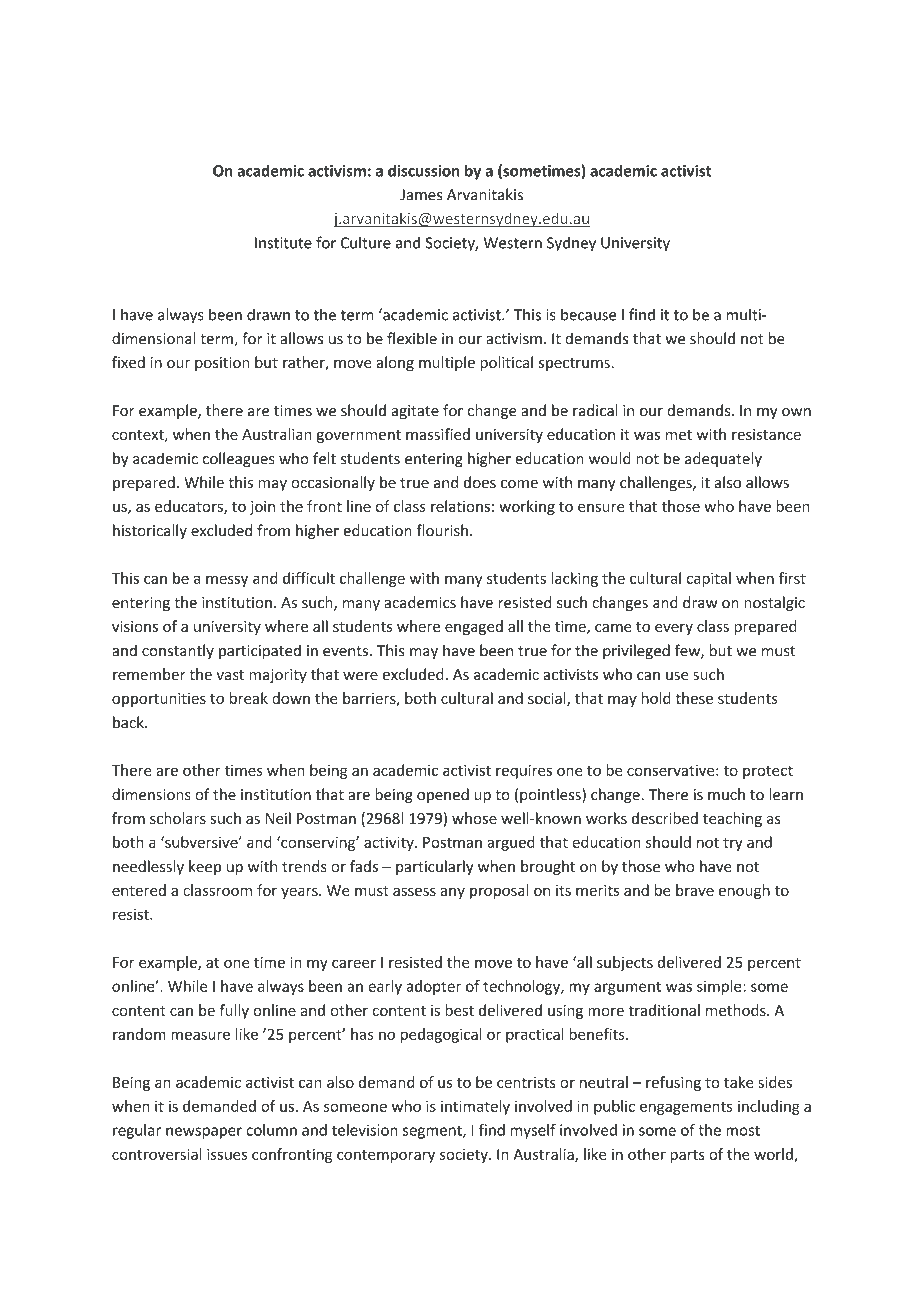  Describe the element at coordinates (474, 627) in the screenshot. I see `engaged` at that location.
